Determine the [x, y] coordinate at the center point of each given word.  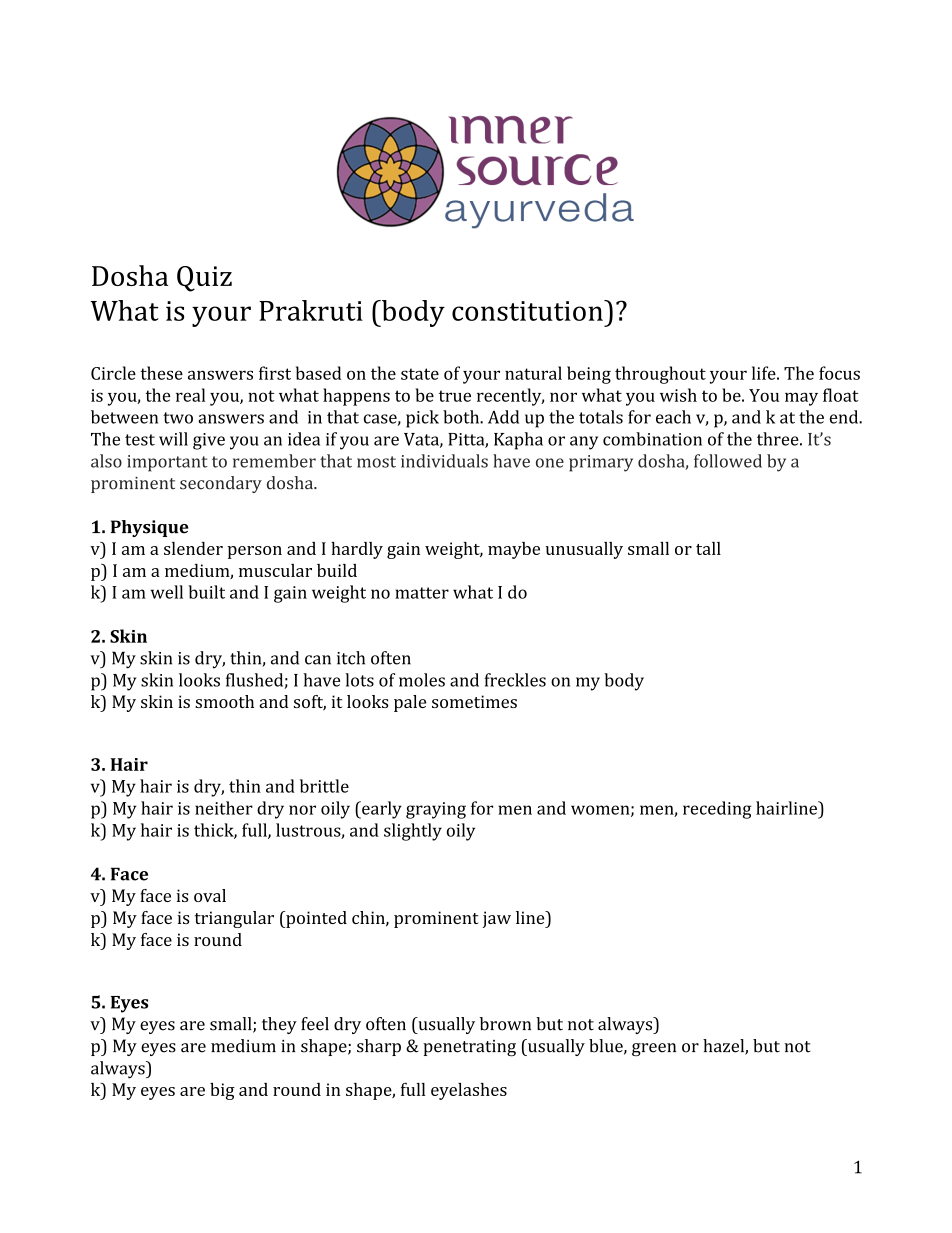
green [654, 1049]
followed [728, 461]
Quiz [204, 279]
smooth [224, 701]
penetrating [469, 1048]
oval [210, 895]
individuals [444, 461]
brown [505, 1024]
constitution [528, 310]
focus [839, 373]
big [222, 1091]
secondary [221, 484]
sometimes [474, 701]
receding [717, 810]
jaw [497, 919]
